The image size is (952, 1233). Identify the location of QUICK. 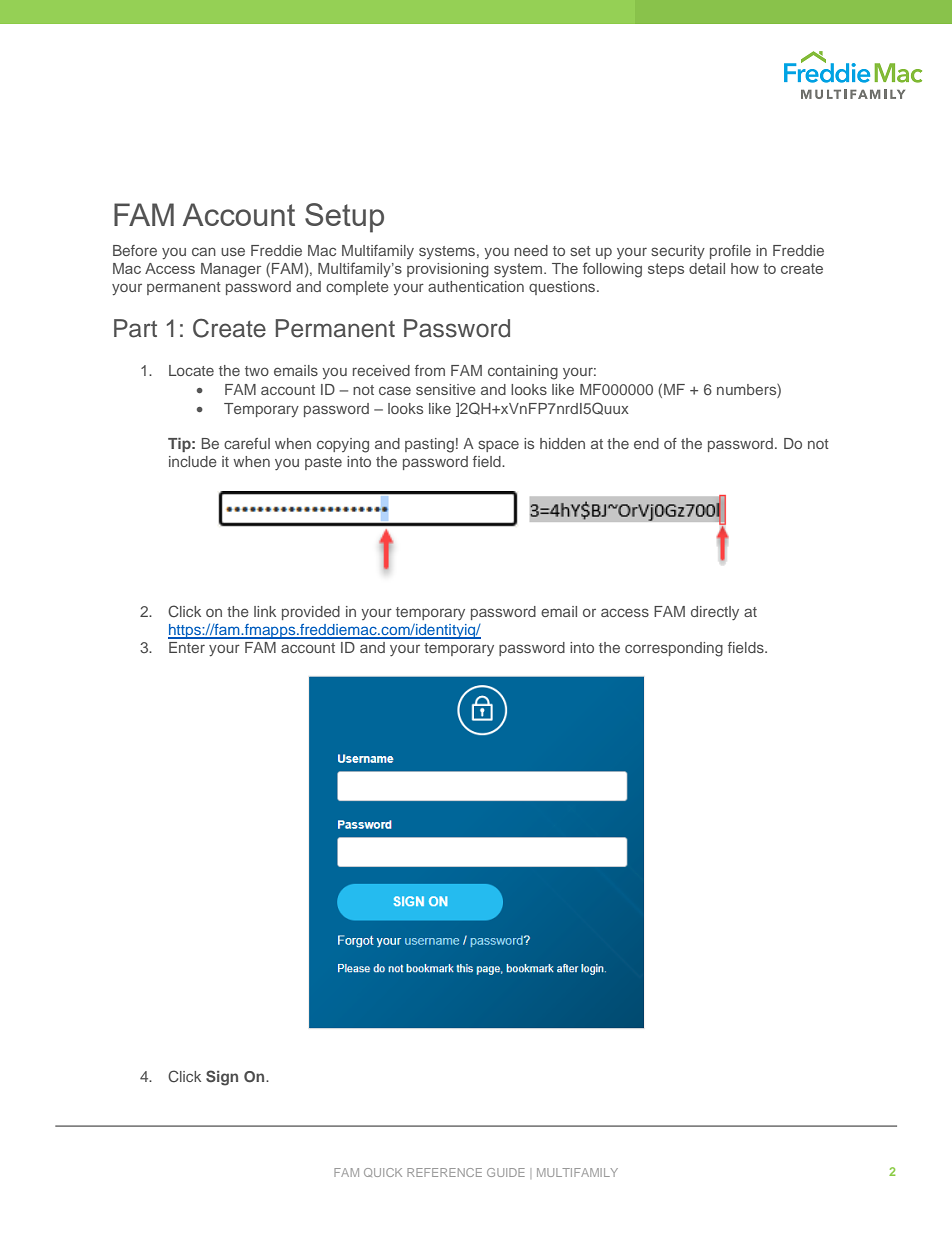
(383, 1172).
